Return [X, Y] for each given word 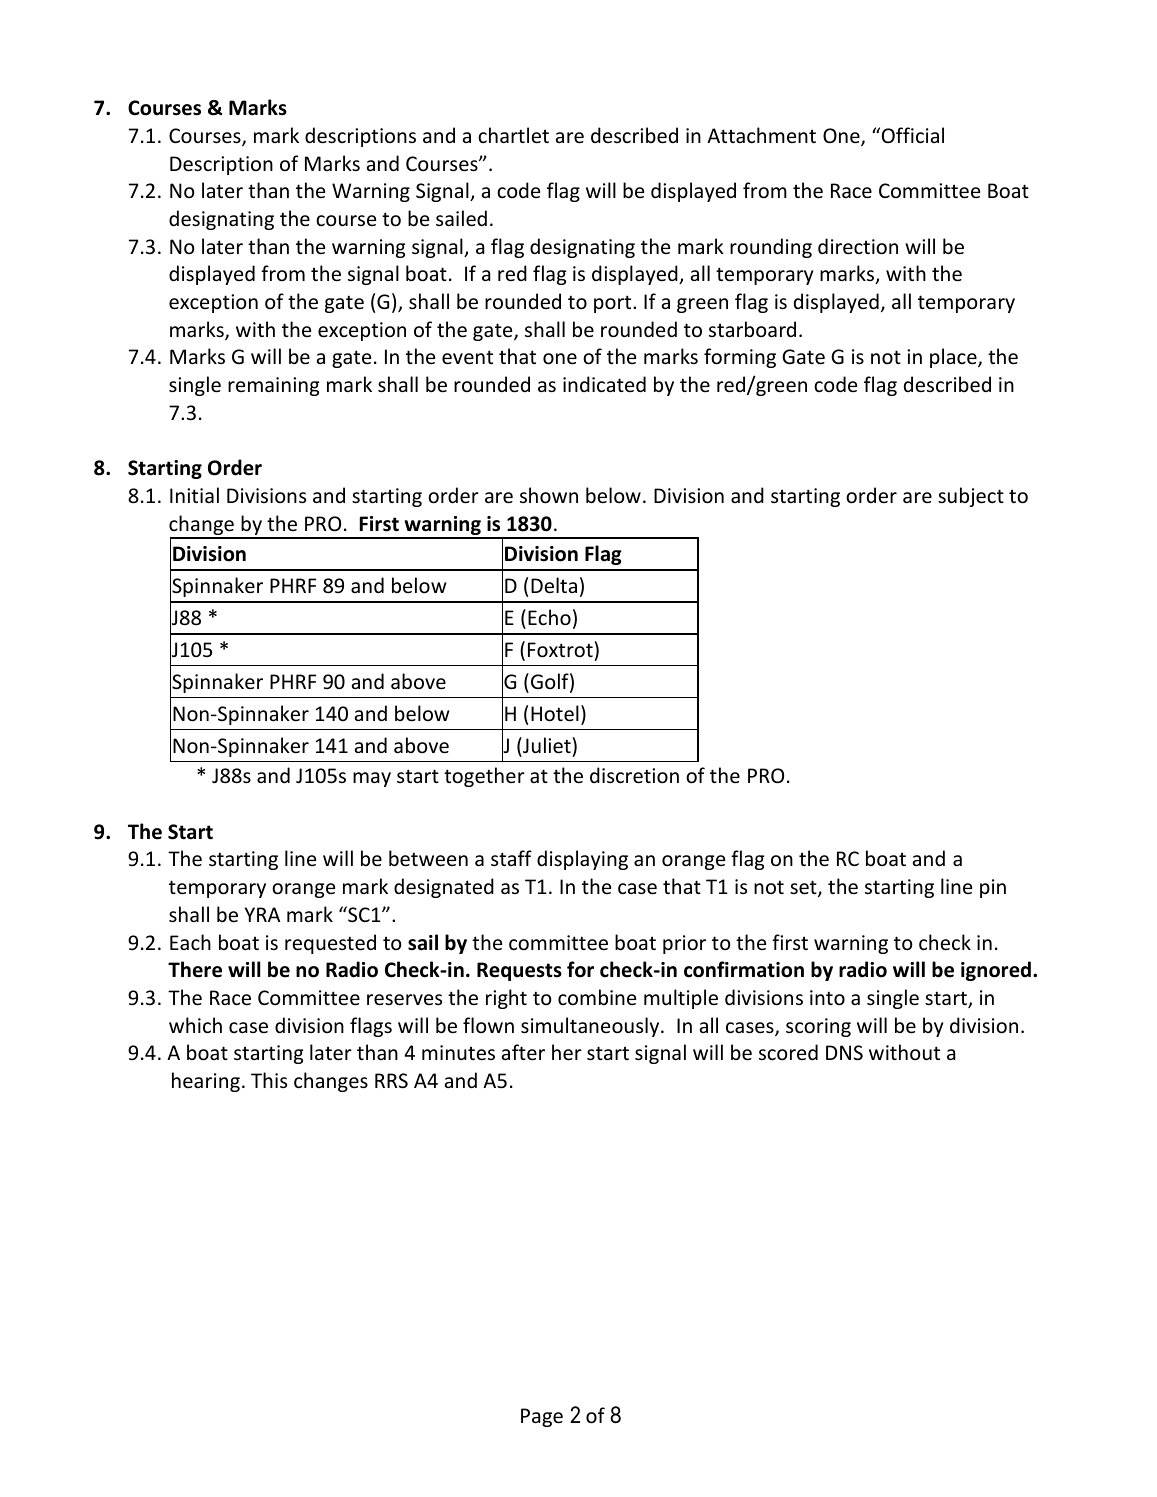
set [804, 888]
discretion [634, 775]
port [614, 304]
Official [913, 135]
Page [542, 1417]
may [372, 779]
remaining [273, 386]
